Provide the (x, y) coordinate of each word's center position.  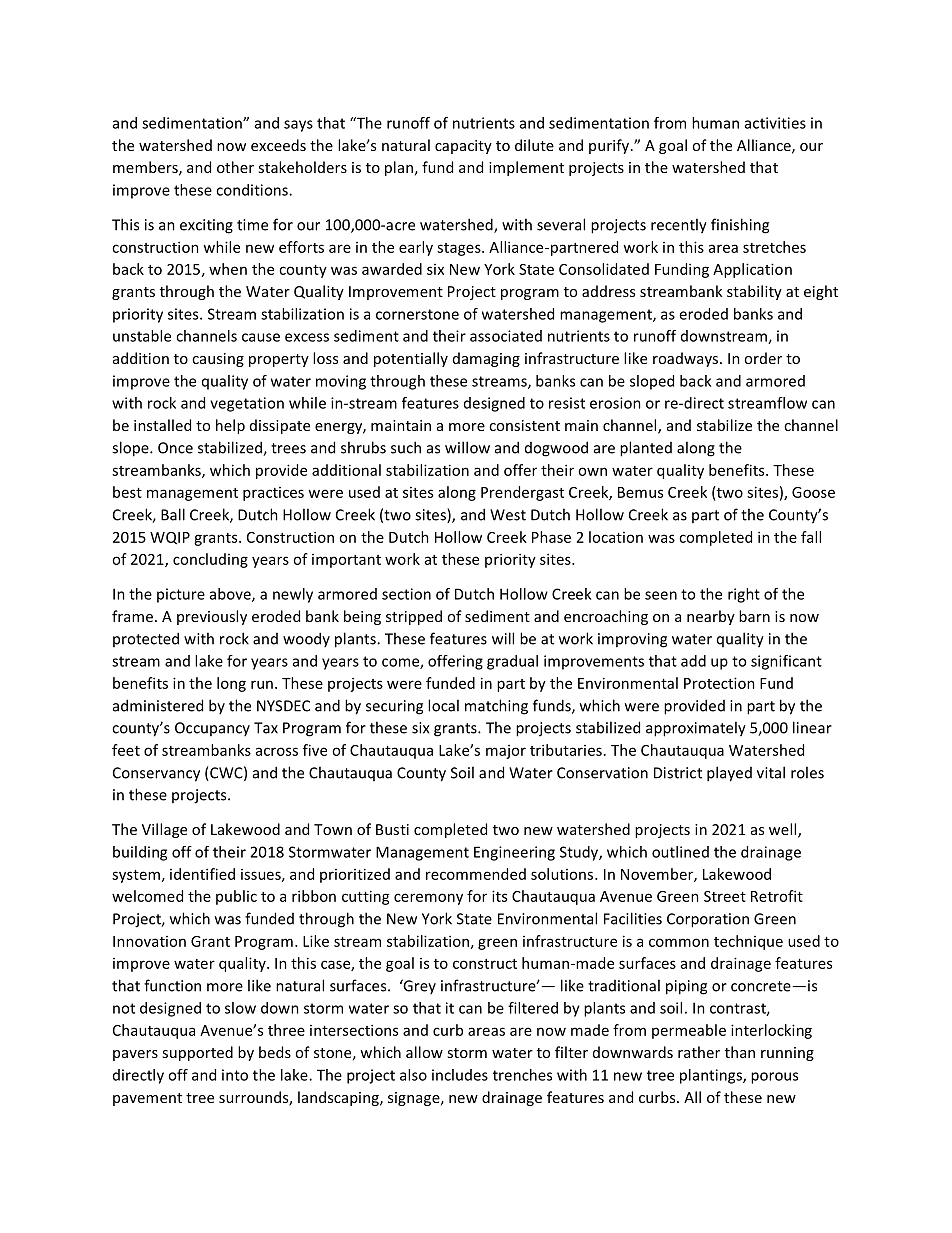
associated (506, 336)
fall (811, 537)
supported (197, 1053)
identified (202, 874)
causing (218, 360)
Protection (719, 683)
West (508, 515)
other (235, 167)
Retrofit (777, 896)
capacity (463, 147)
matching (496, 707)
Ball (173, 514)
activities (775, 123)
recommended (476, 874)
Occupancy (212, 729)
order (763, 358)
